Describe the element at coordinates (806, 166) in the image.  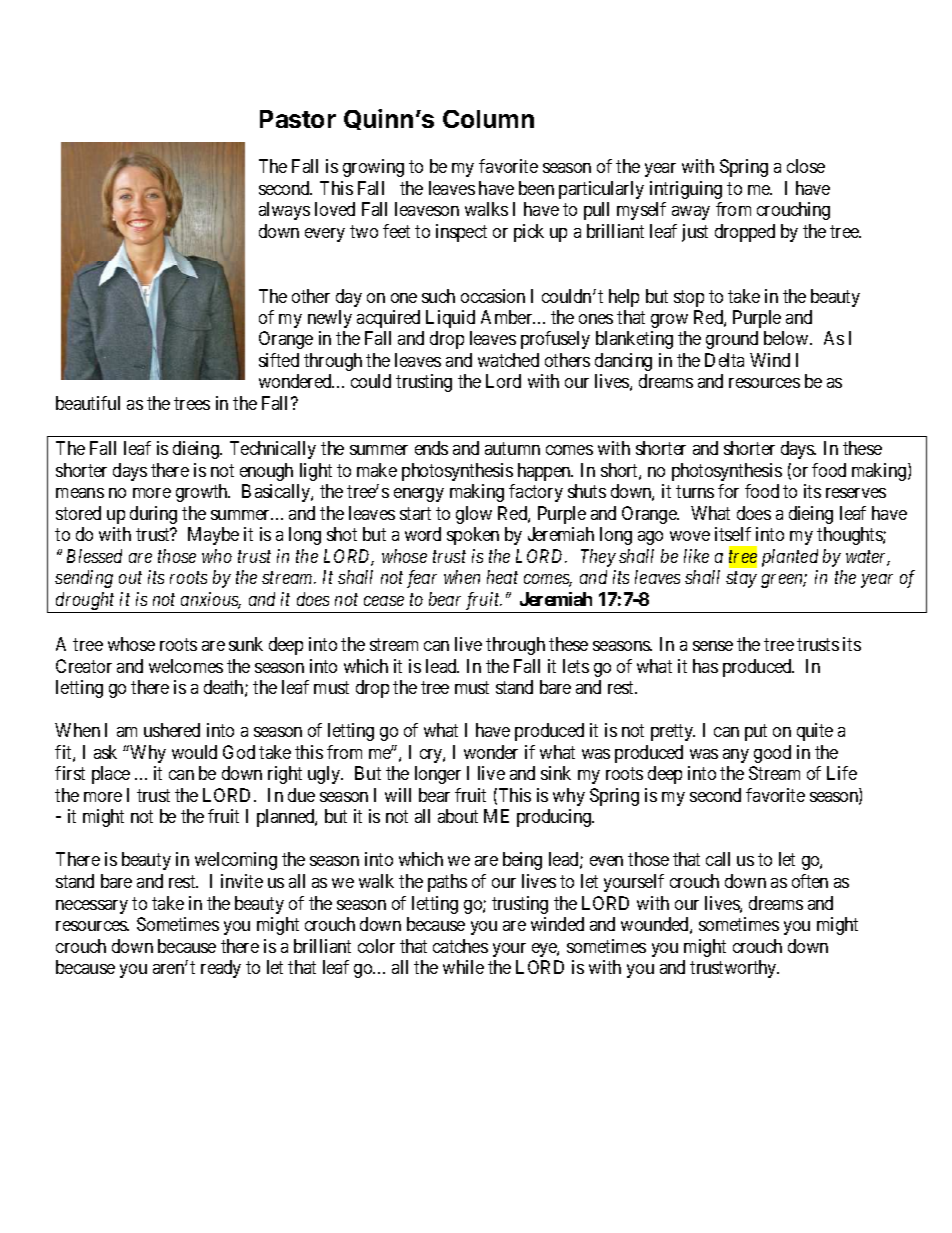
I see `close` at that location.
